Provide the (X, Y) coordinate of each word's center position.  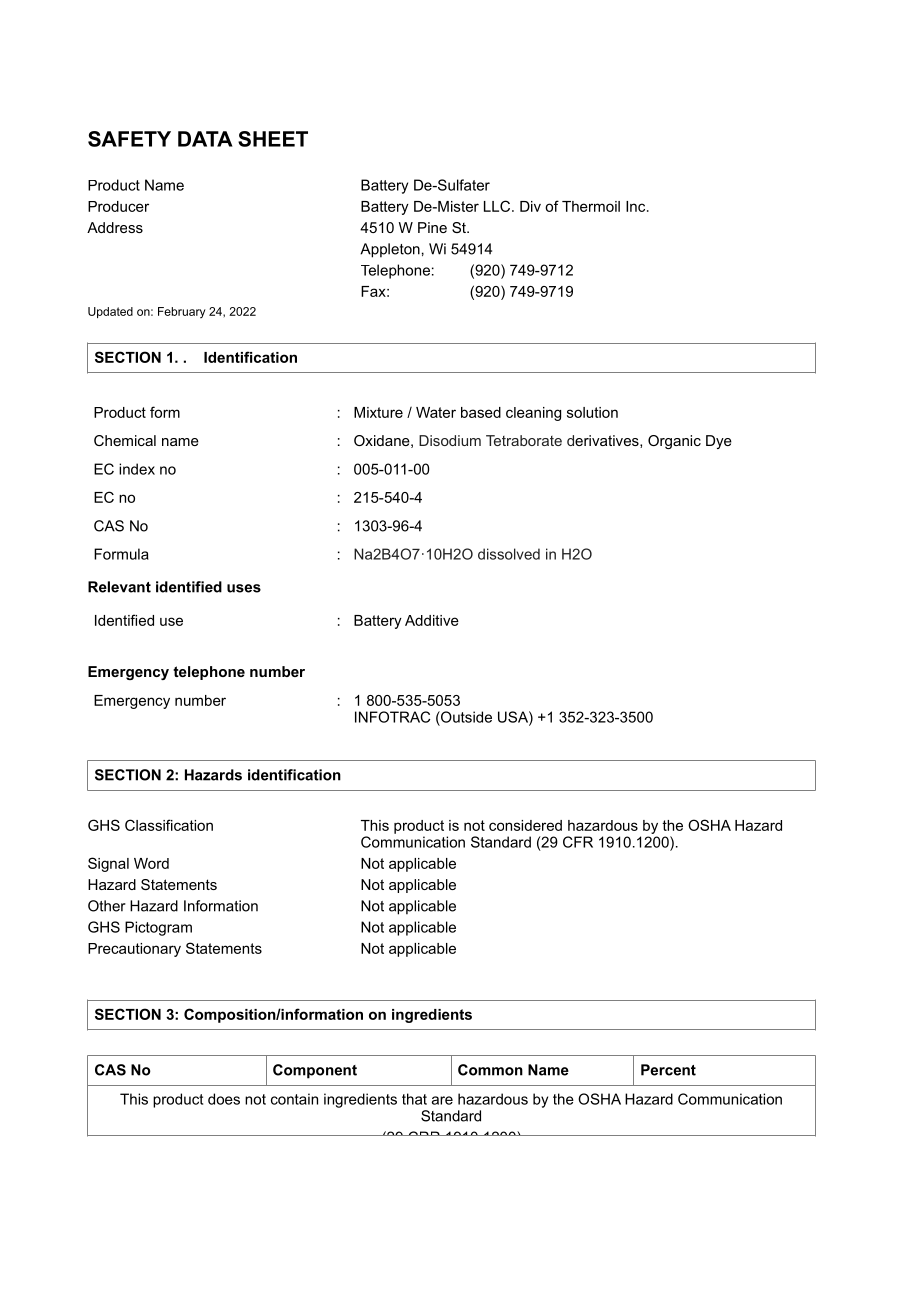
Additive (432, 620)
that (414, 1099)
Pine (432, 227)
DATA (205, 139)
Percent (668, 1070)
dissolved (509, 554)
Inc (637, 206)
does (224, 1099)
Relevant (119, 587)
